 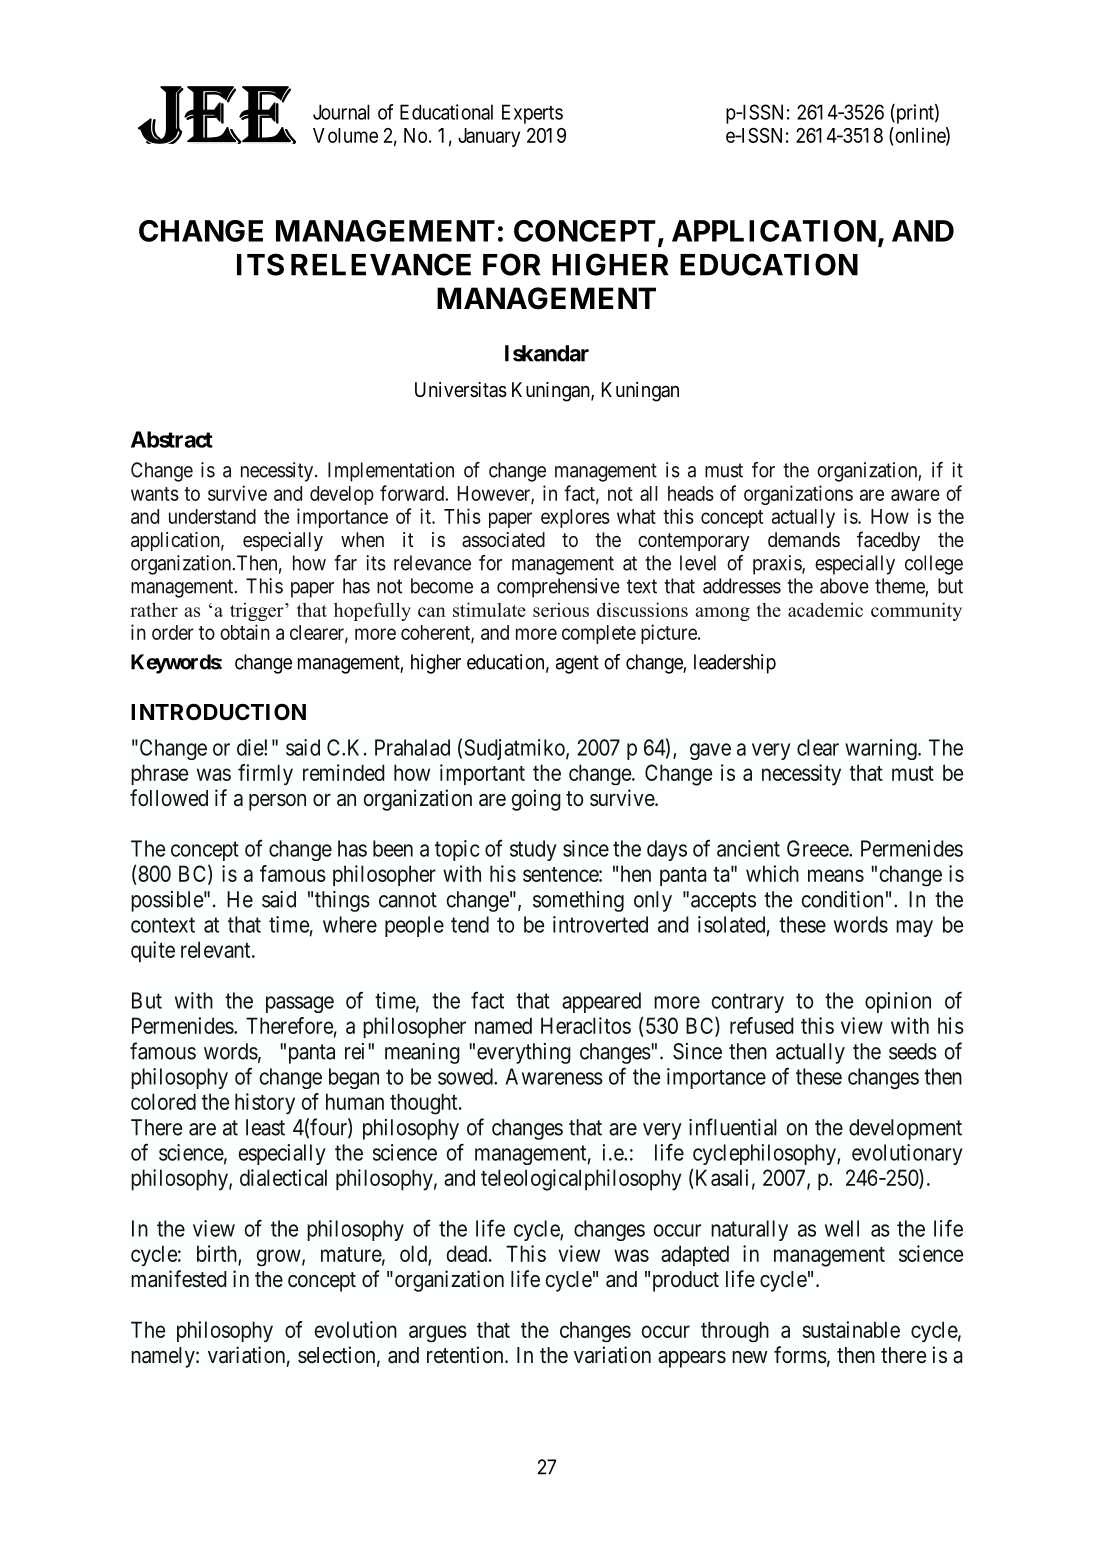 I want to click on manifested, so click(x=179, y=1279).
